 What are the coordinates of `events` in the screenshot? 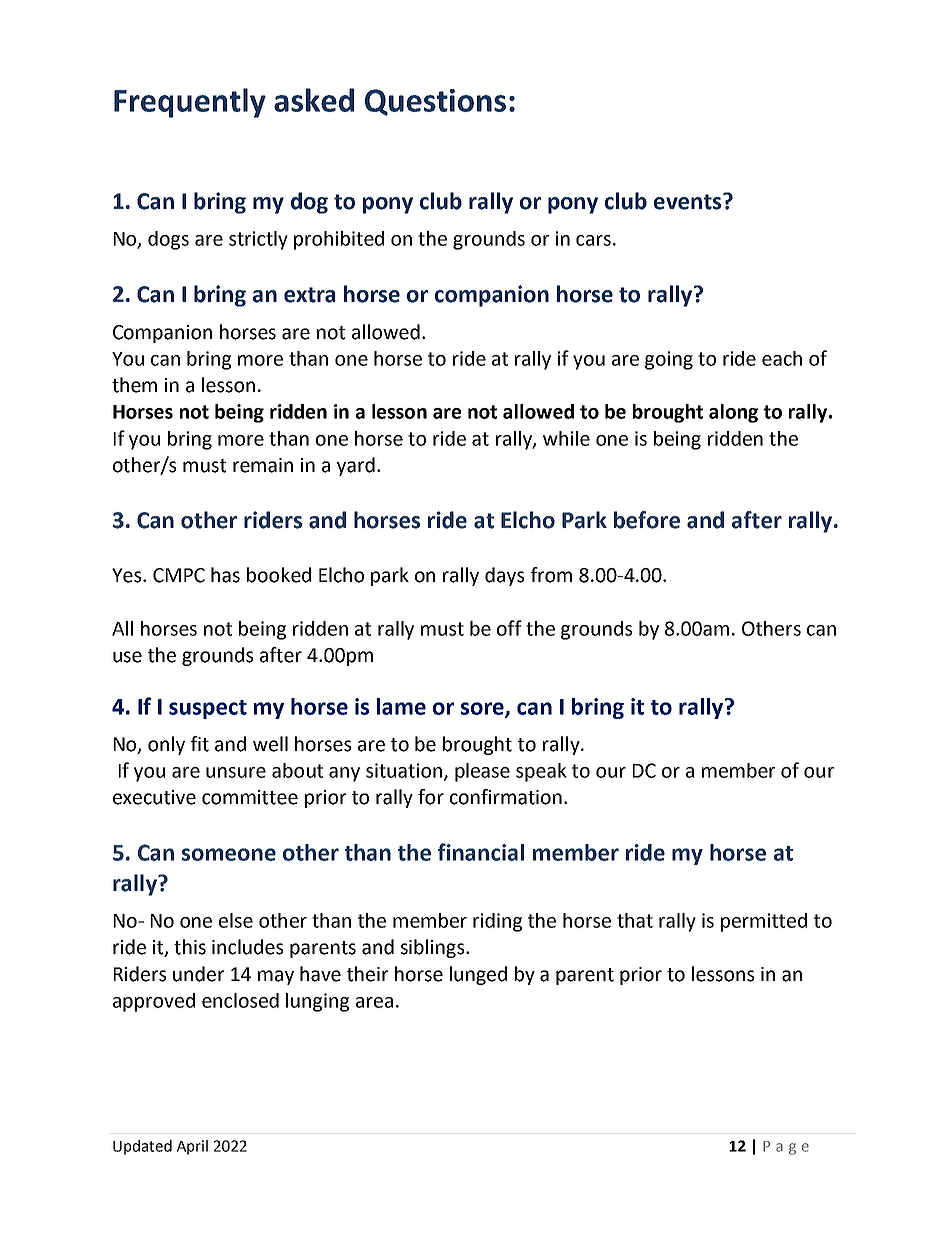 It's located at (689, 201).
